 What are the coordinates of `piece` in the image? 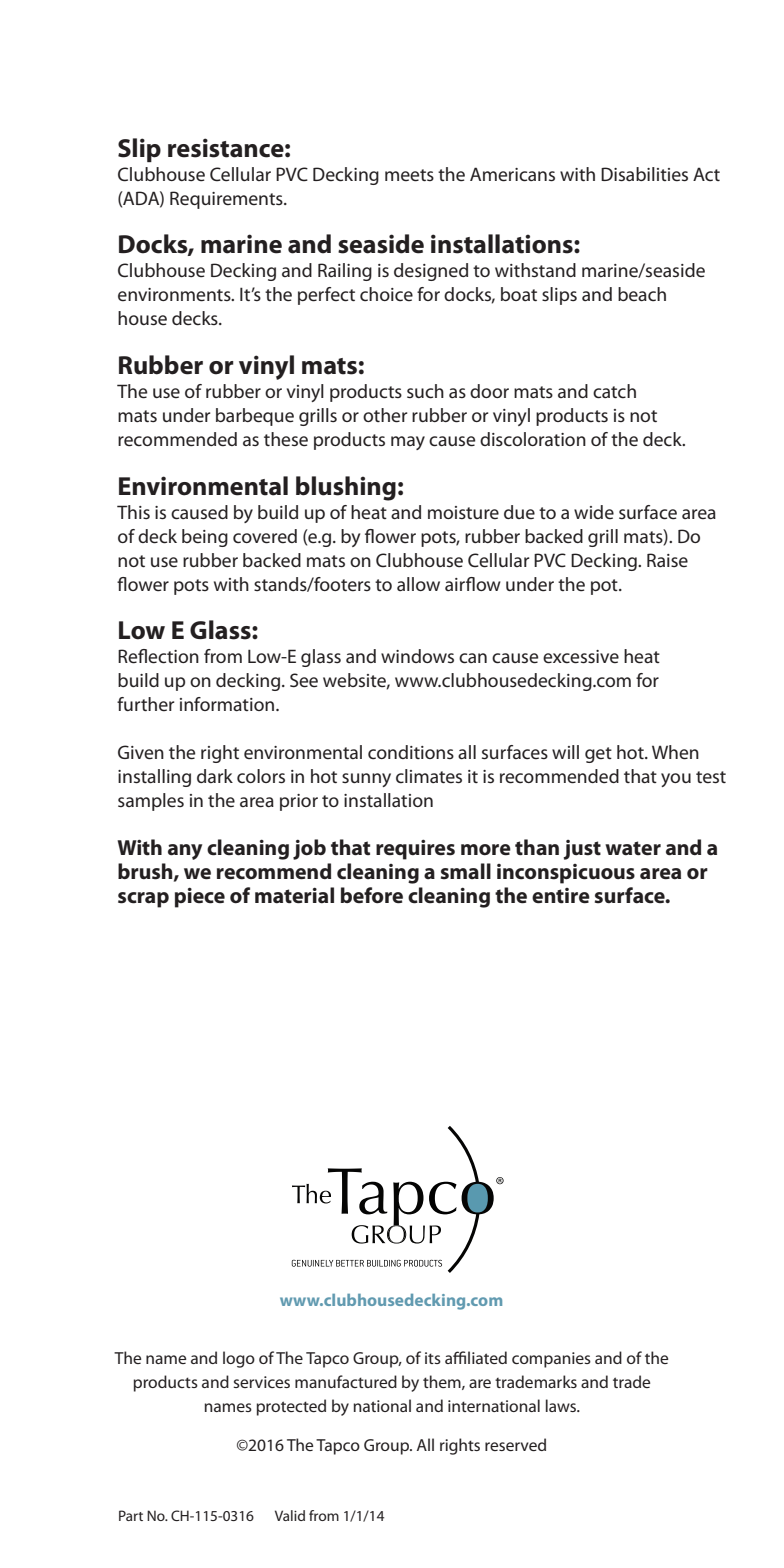 It's located at (200, 897).
